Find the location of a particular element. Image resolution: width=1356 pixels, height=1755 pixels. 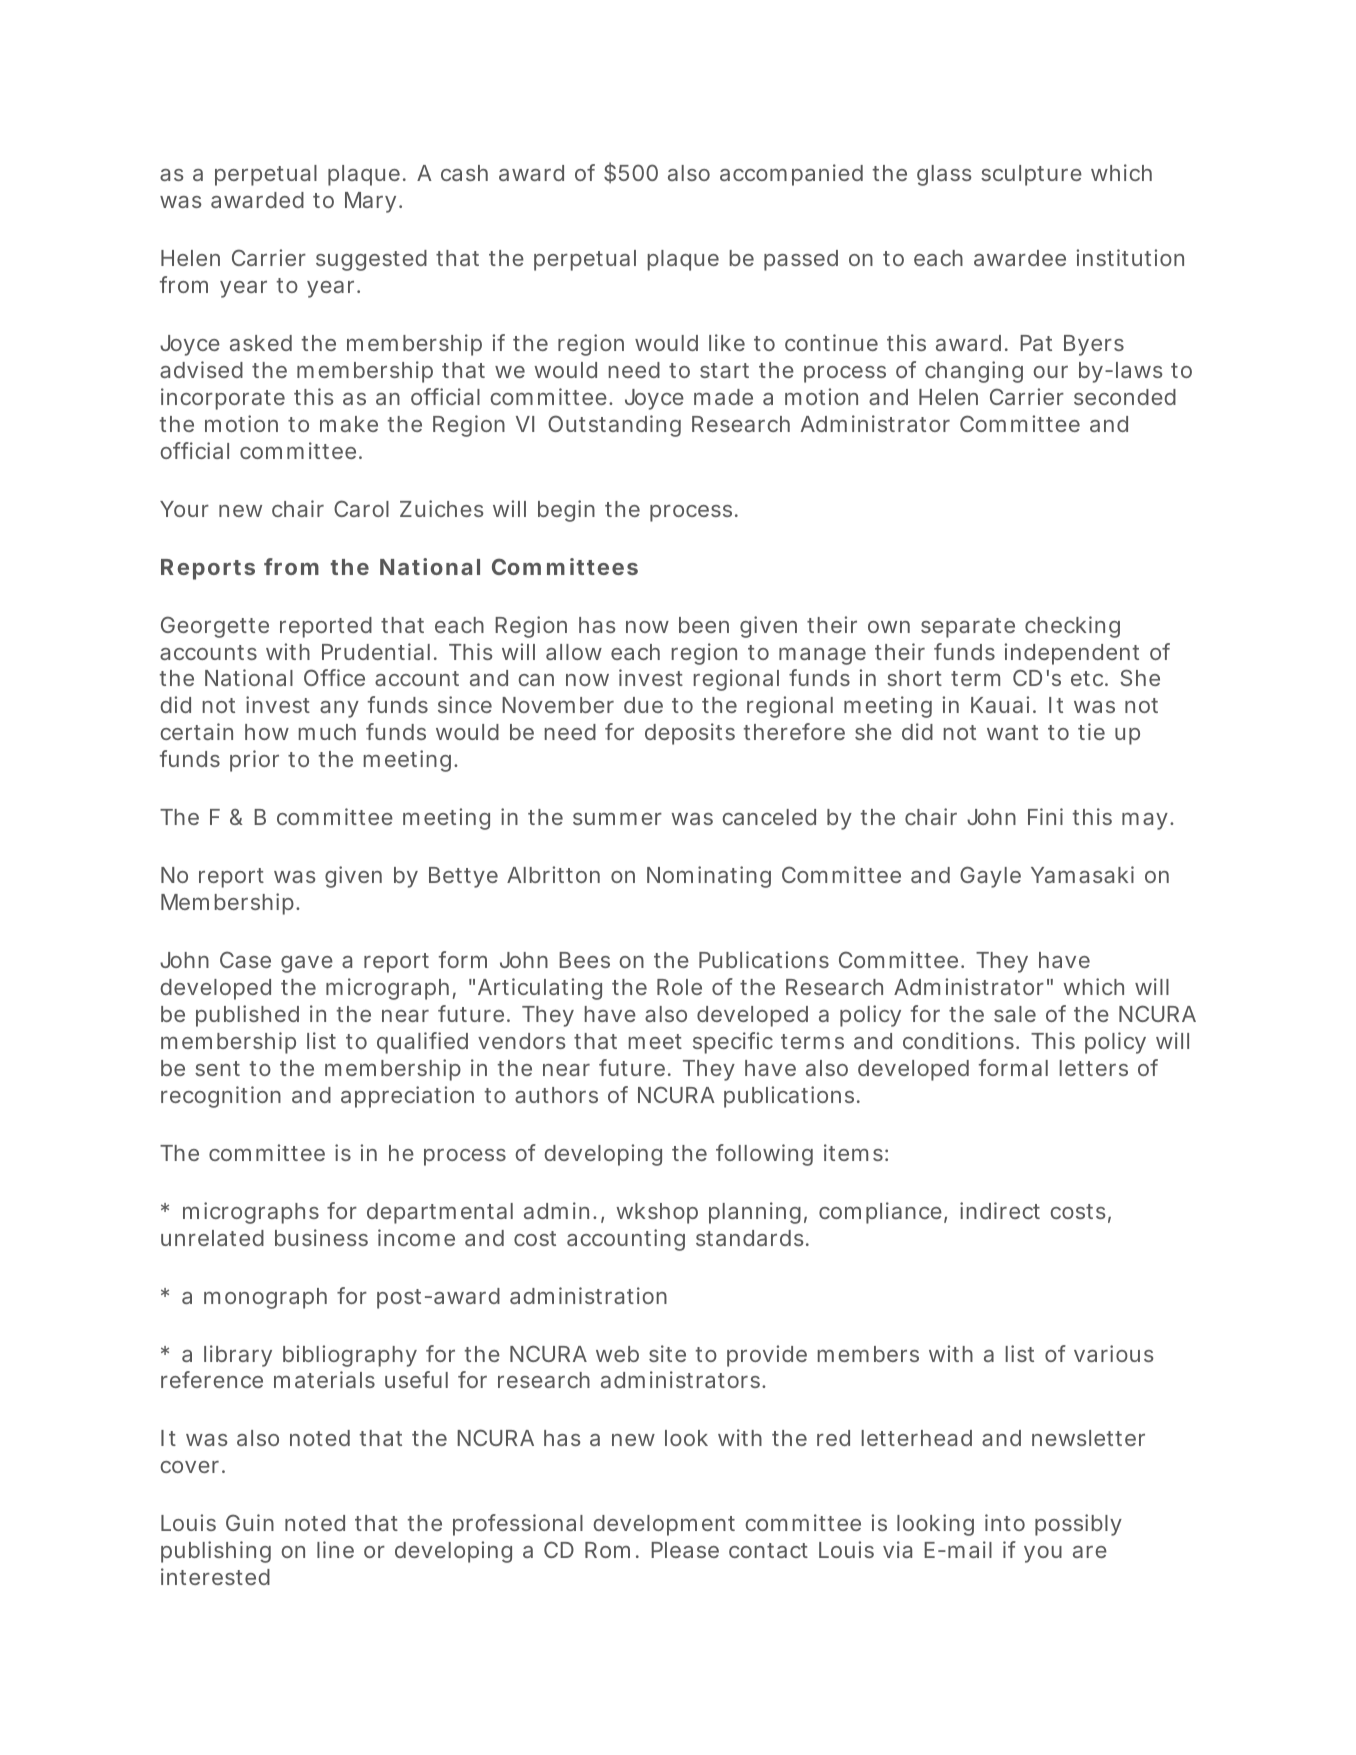

accompanied is located at coordinates (791, 175).
